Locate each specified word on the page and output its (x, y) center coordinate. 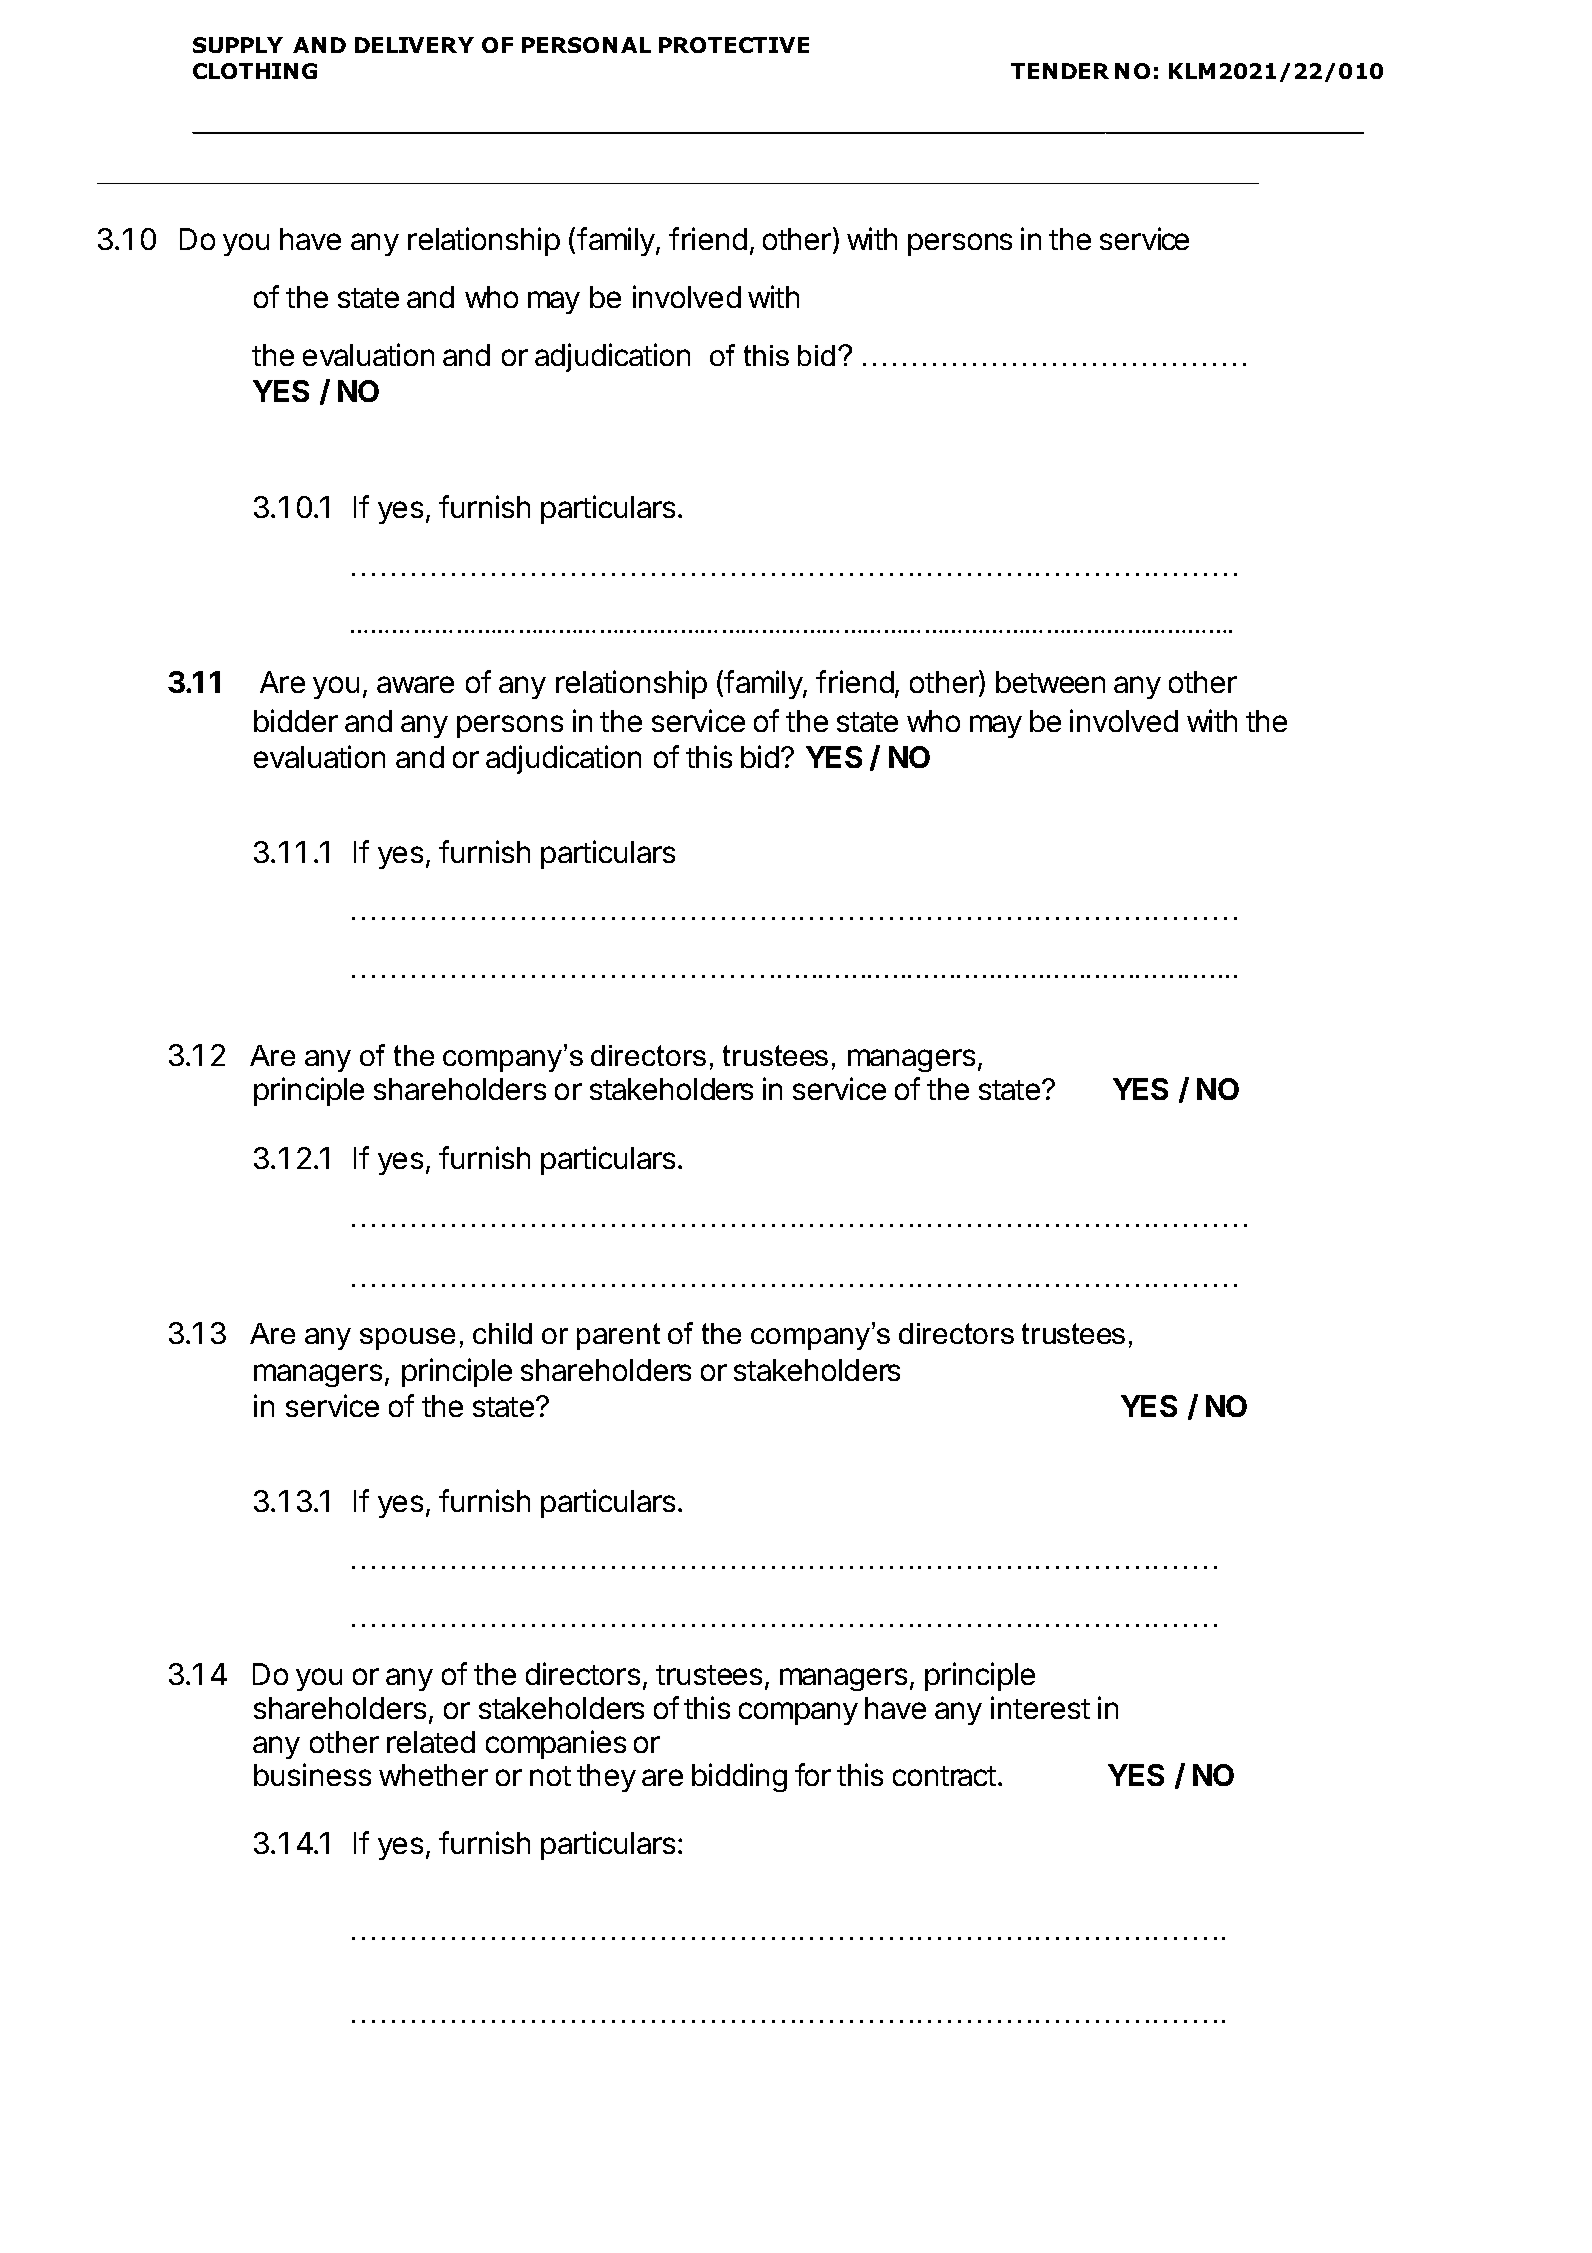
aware (415, 684)
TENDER (1060, 71)
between (1050, 682)
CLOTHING (255, 71)
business (312, 1774)
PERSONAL (586, 45)
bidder (296, 720)
